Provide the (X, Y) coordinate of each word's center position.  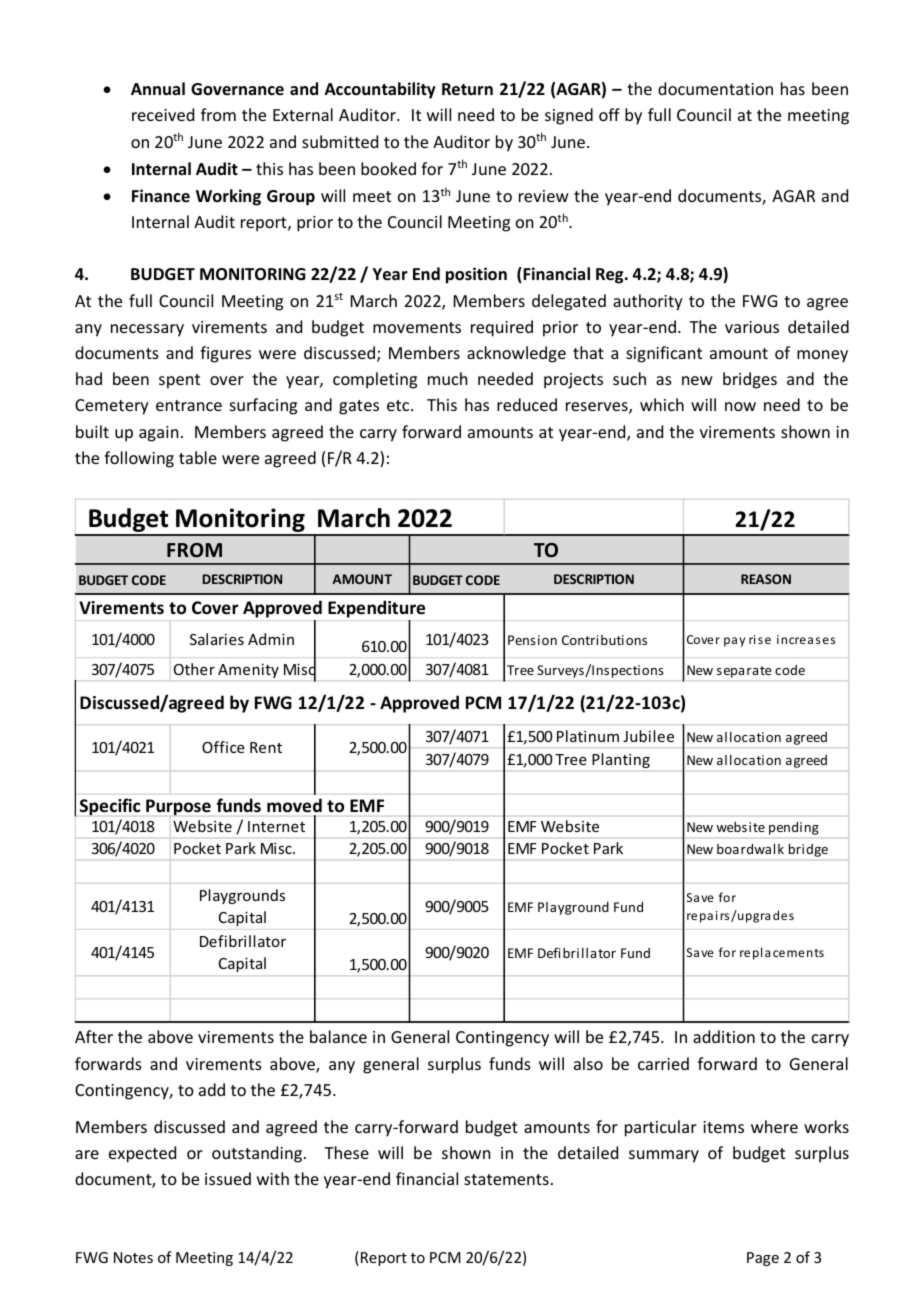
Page (763, 1259)
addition (724, 1036)
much (447, 378)
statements (506, 1179)
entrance (189, 405)
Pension (532, 640)
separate (744, 672)
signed (569, 116)
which (662, 404)
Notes (133, 1257)
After (94, 1036)
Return (467, 89)
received (163, 114)
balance (338, 1036)
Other (194, 669)
